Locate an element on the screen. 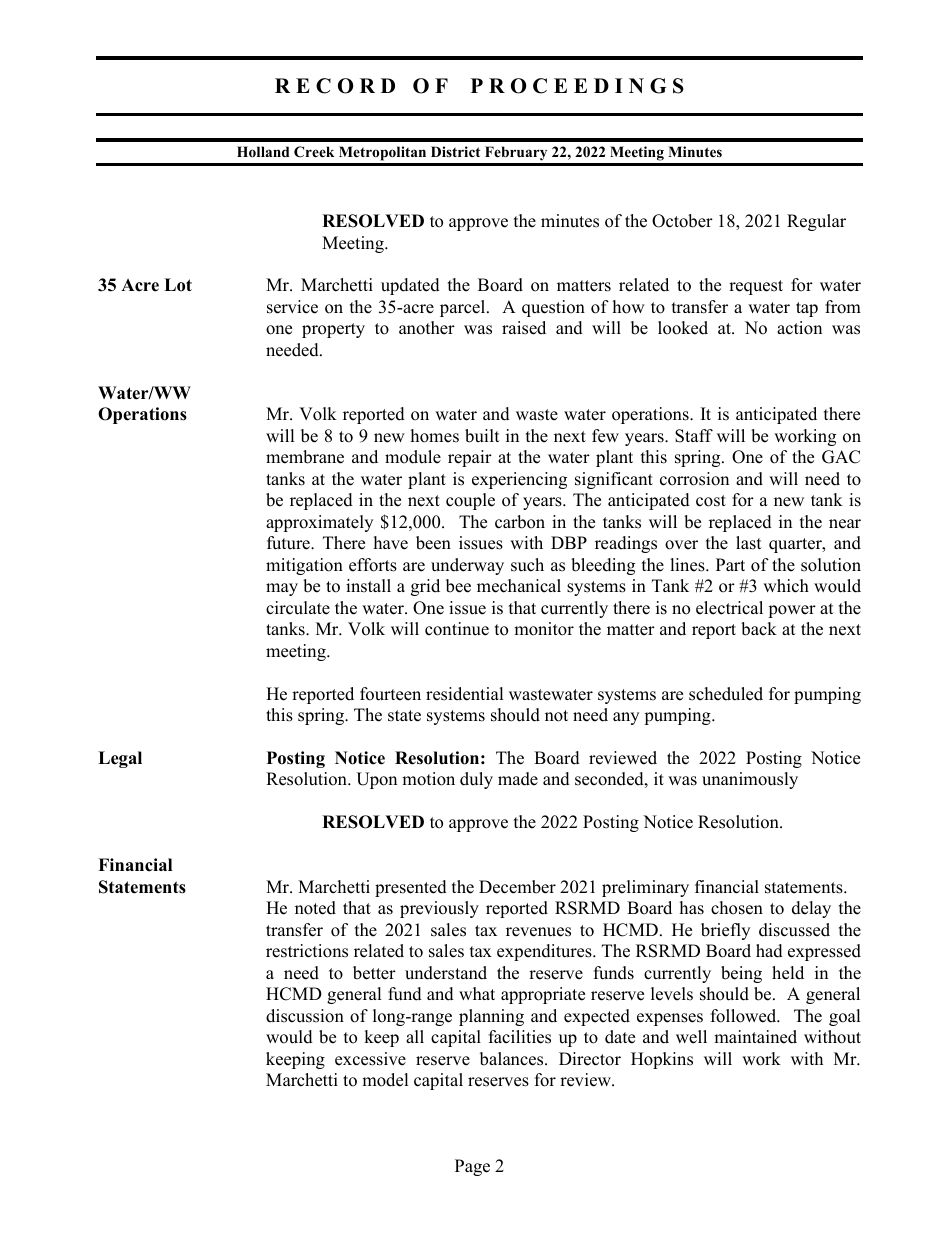  continue is located at coordinates (457, 629).
